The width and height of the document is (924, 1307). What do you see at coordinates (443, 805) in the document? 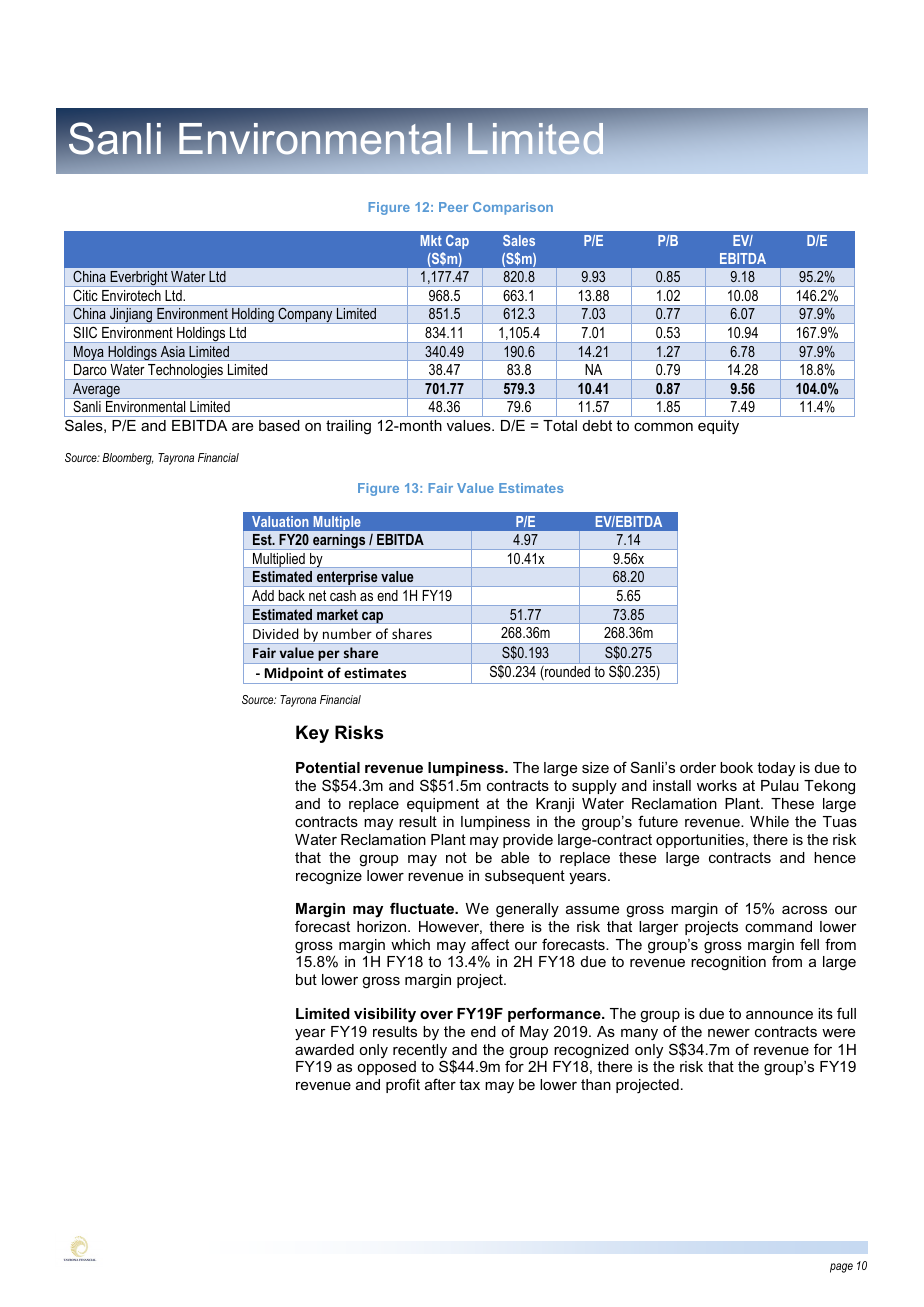
I see `equipment` at bounding box center [443, 805].
